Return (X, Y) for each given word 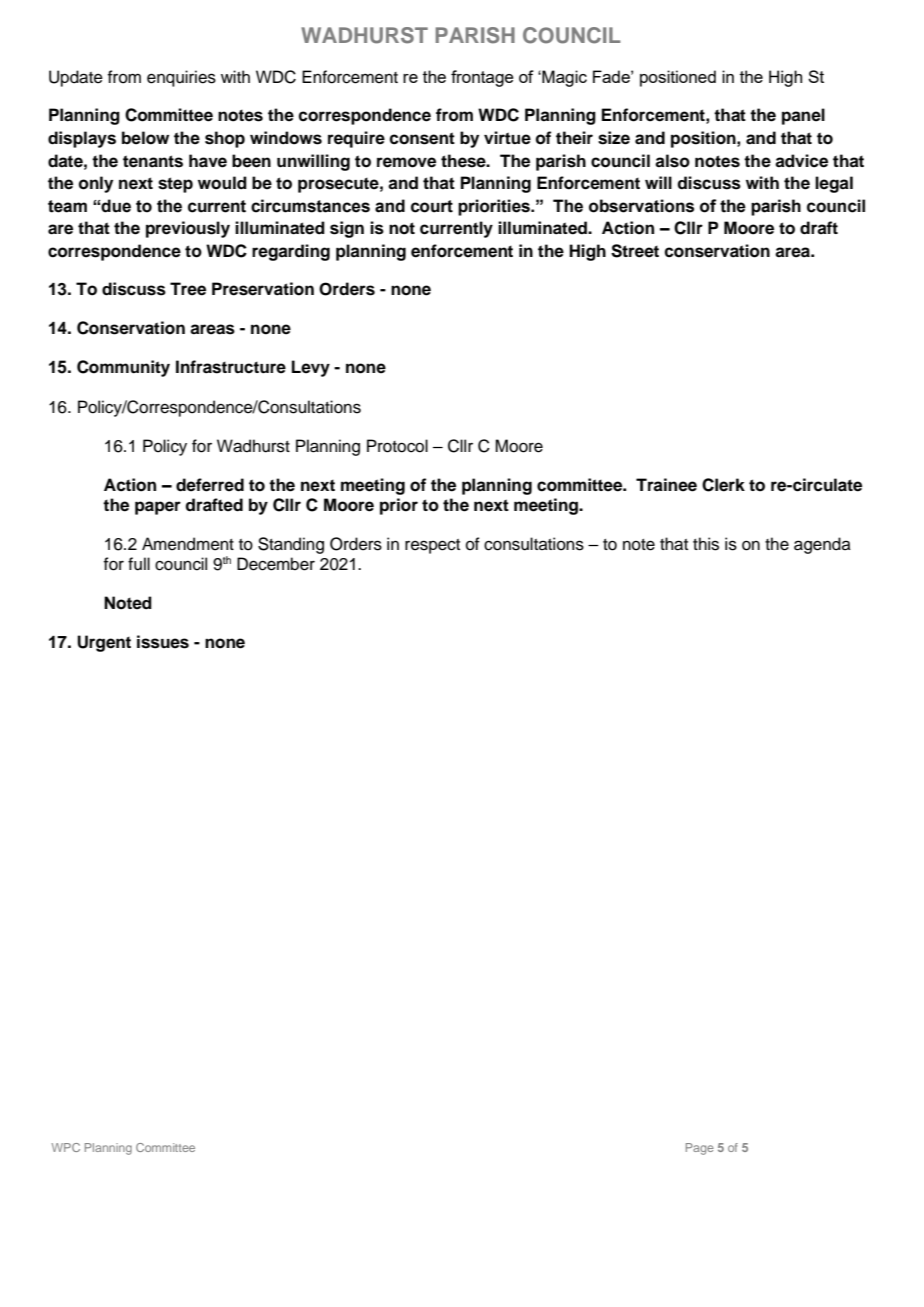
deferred (210, 485)
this (706, 544)
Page (700, 1149)
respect (432, 546)
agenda (822, 545)
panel (803, 116)
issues (163, 642)
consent (422, 138)
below (145, 138)
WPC (66, 1147)
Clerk (723, 485)
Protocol (397, 446)
